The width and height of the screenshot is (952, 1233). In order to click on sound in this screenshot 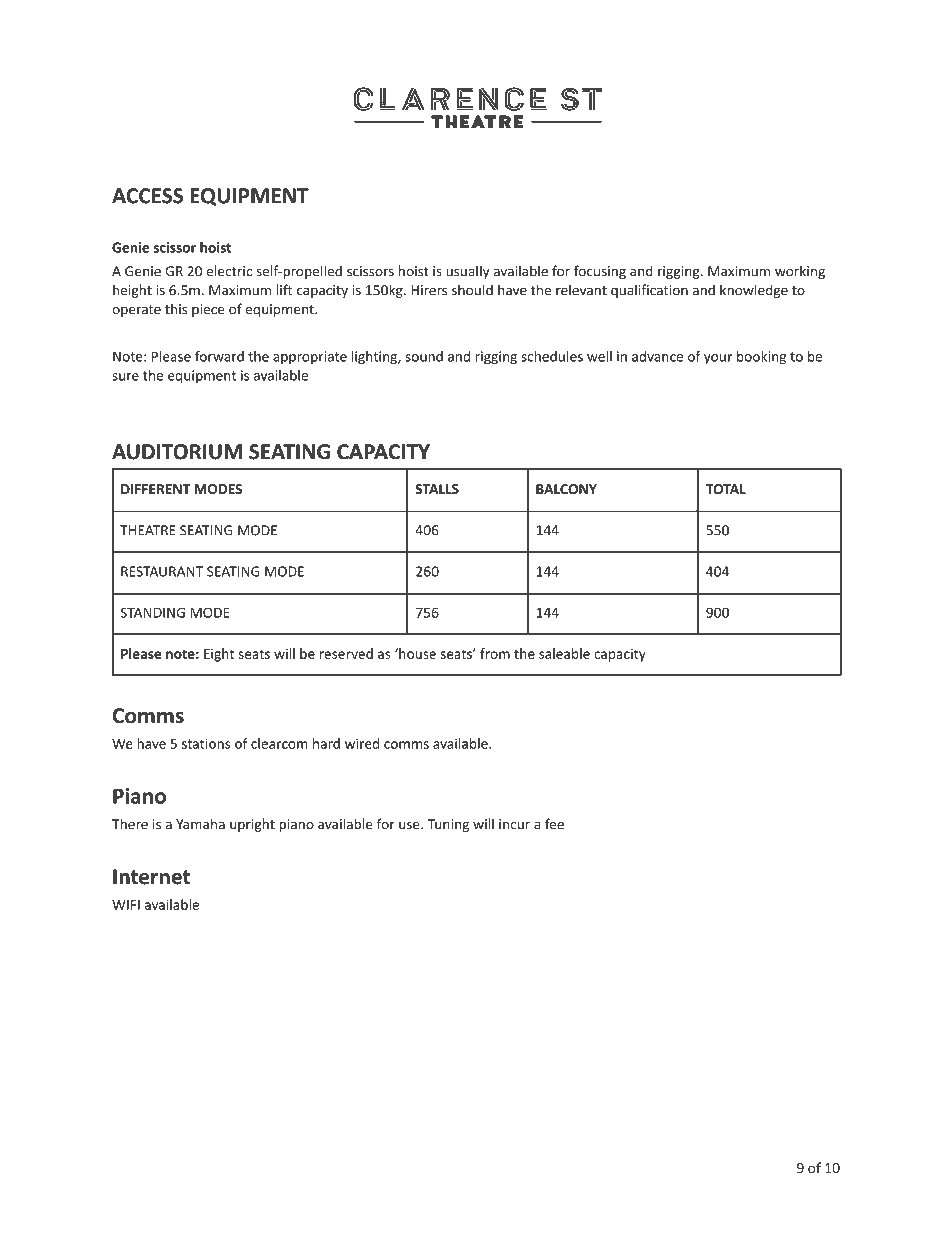, I will do `click(424, 356)`.
